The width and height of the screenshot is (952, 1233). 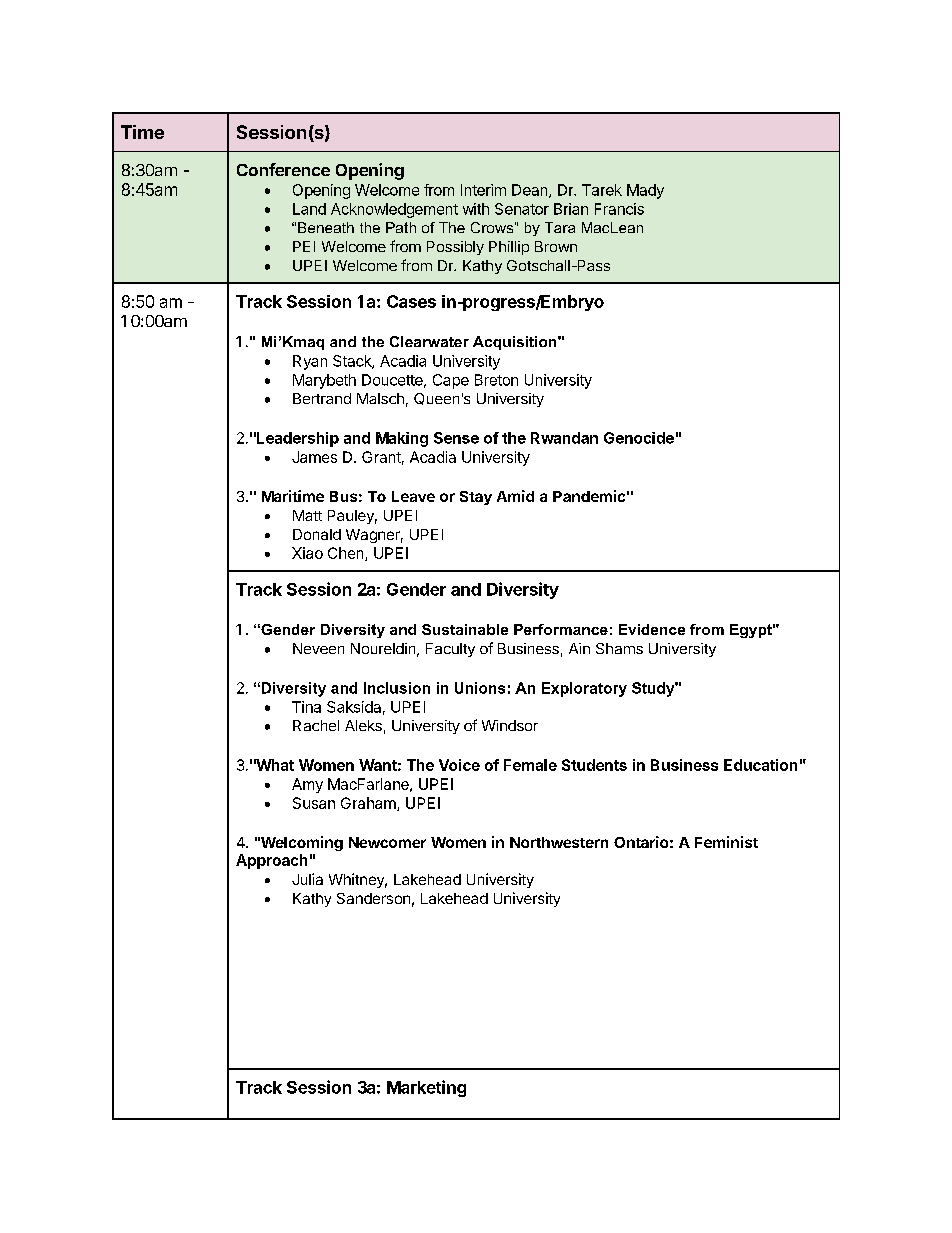 I want to click on Sanderson, so click(x=373, y=898).
